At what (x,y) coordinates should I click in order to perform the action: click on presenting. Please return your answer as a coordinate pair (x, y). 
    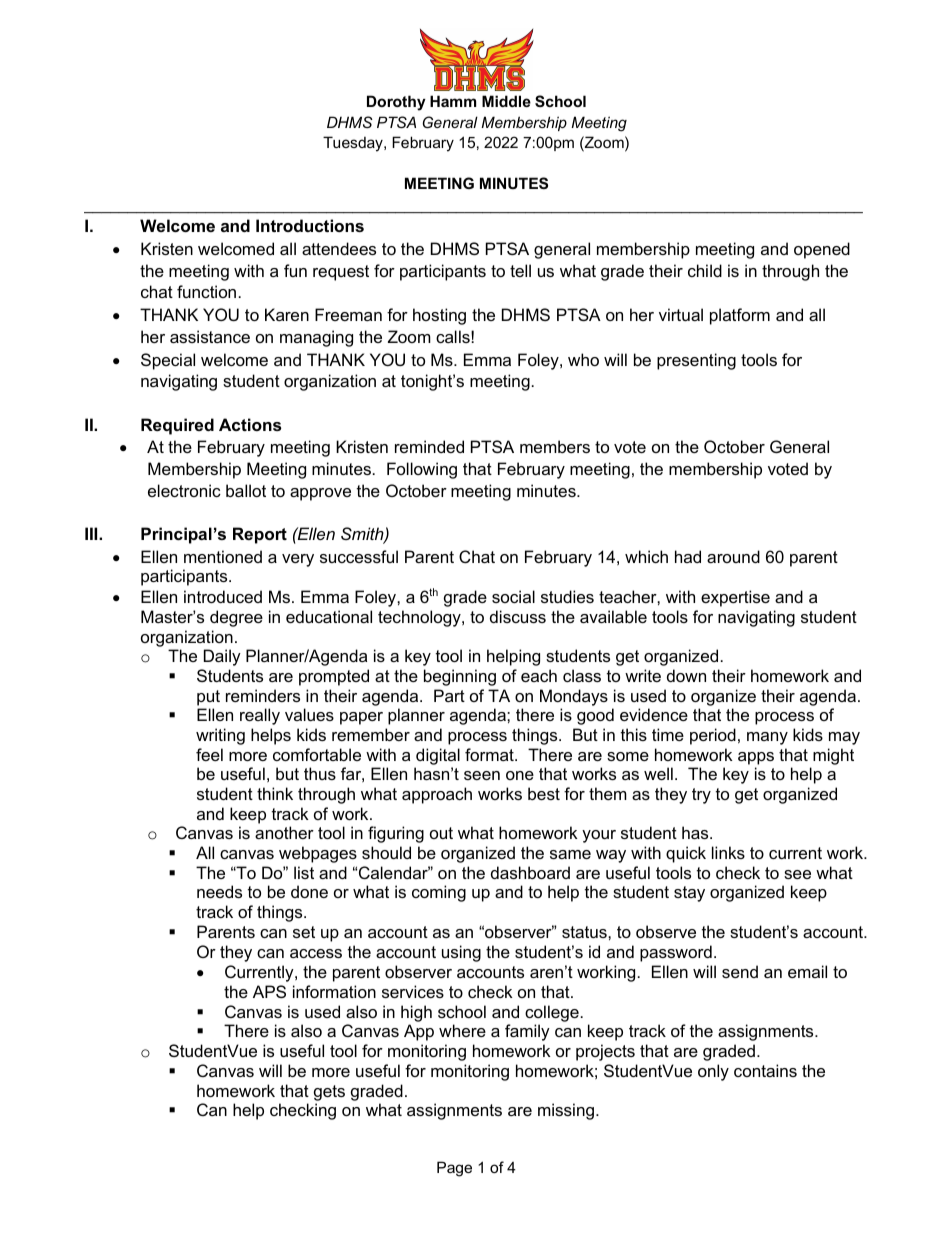
    Looking at the image, I should click on (696, 361).
